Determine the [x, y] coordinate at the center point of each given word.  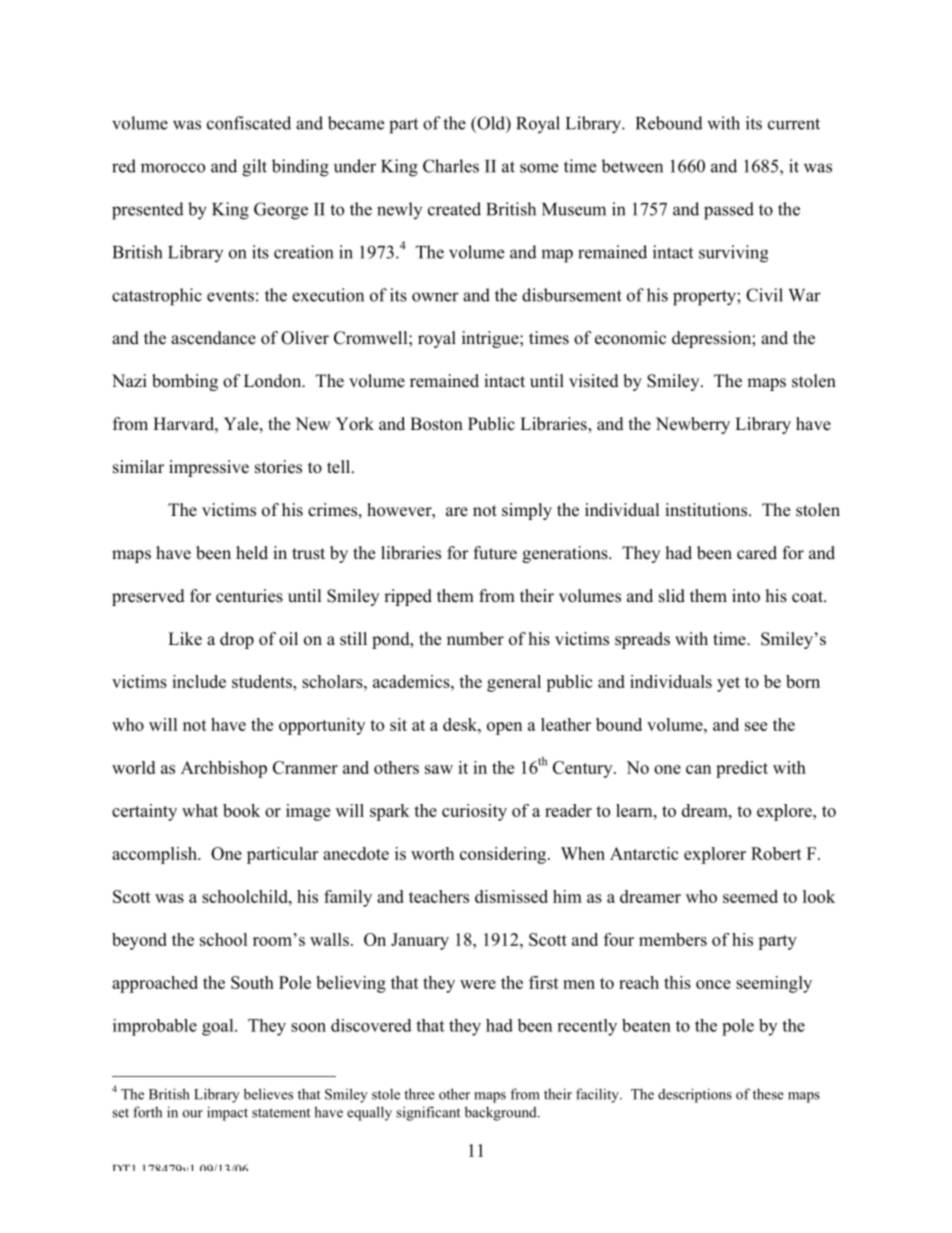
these [768, 1094]
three [419, 1094]
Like [185, 639]
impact [227, 1113]
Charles [451, 166]
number [475, 639]
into [746, 596]
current [794, 124]
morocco [173, 168]
